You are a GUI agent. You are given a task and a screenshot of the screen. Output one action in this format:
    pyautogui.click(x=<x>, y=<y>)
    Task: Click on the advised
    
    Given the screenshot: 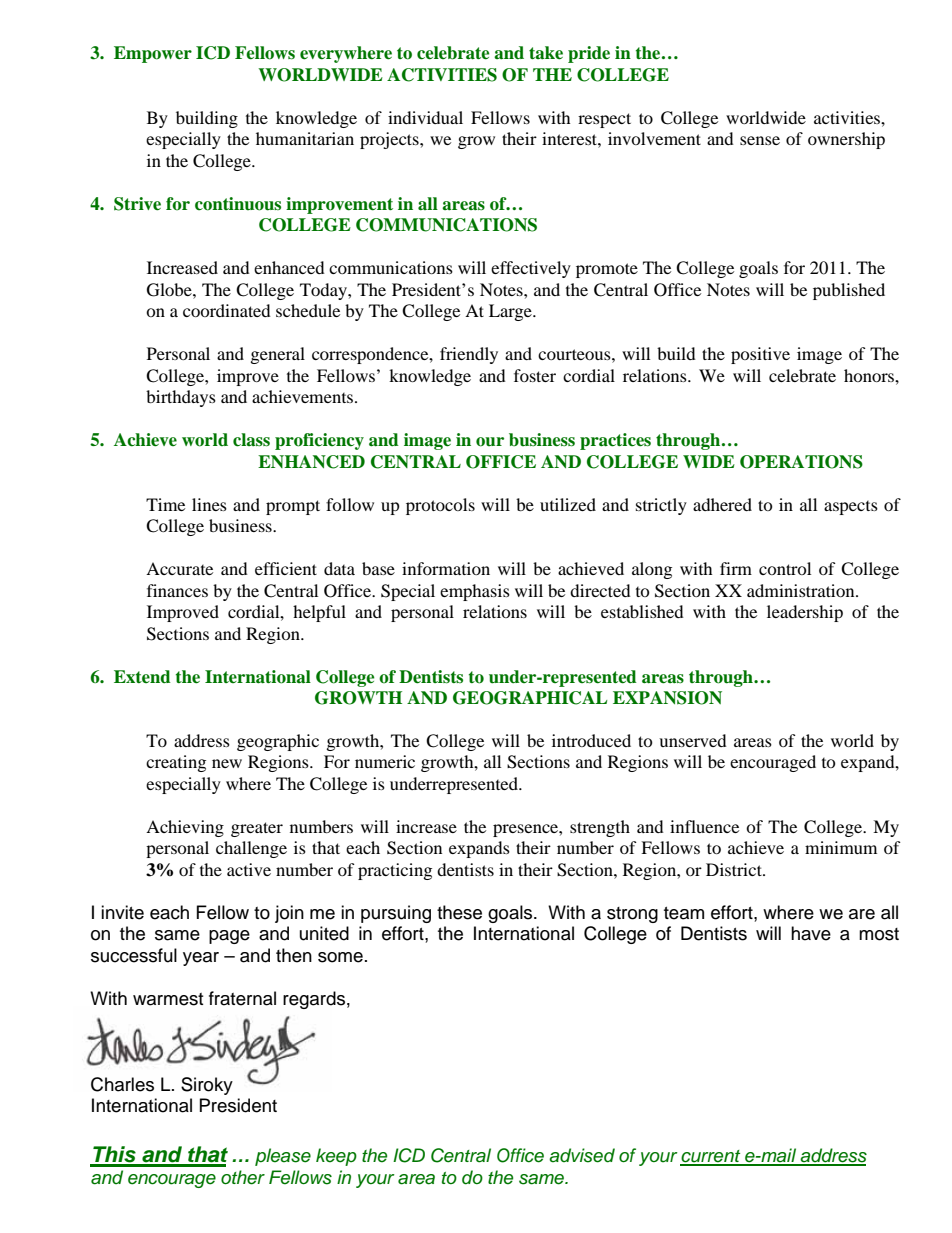 What is the action you would take?
    pyautogui.click(x=582, y=1155)
